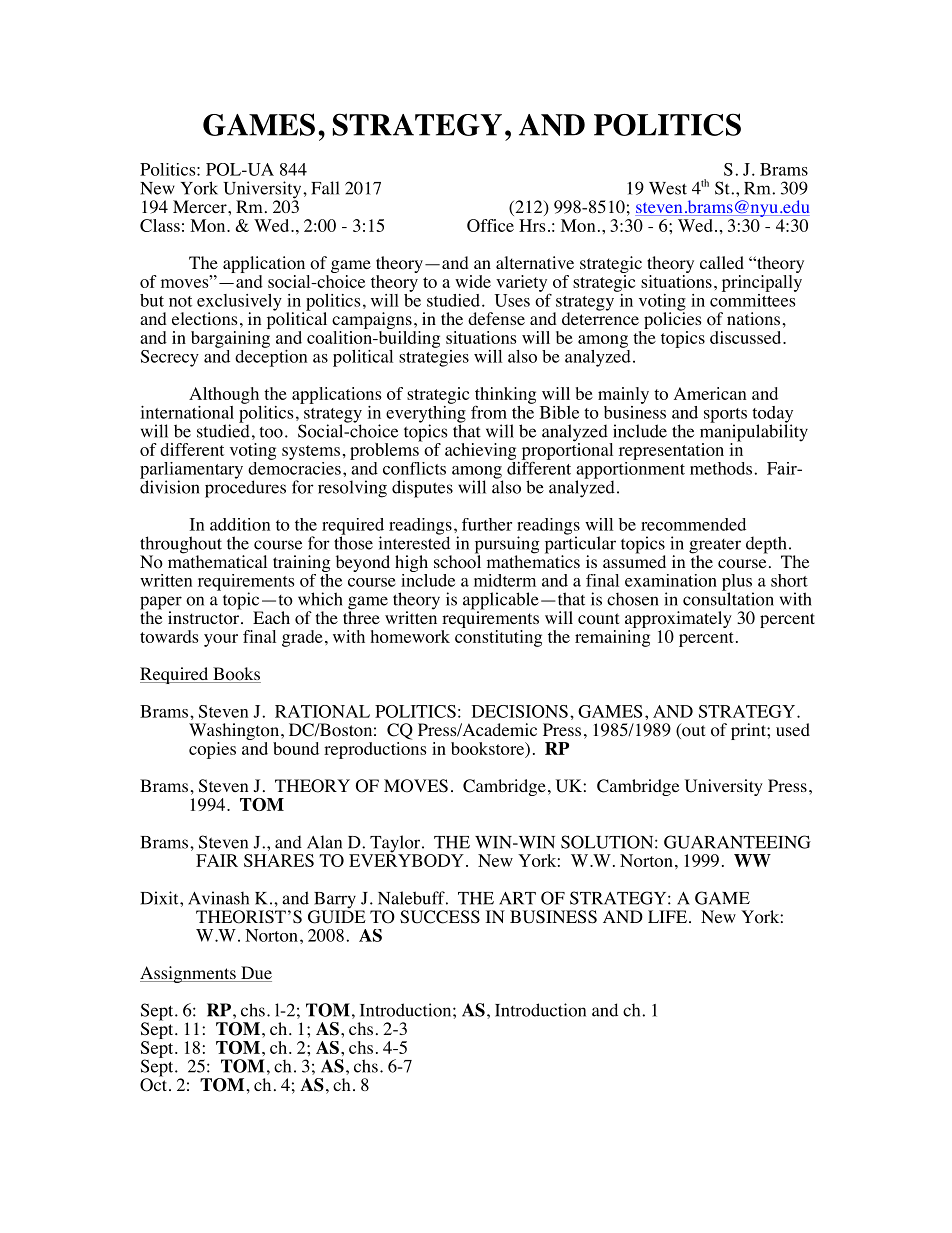  I want to click on Mercer, so click(201, 206).
